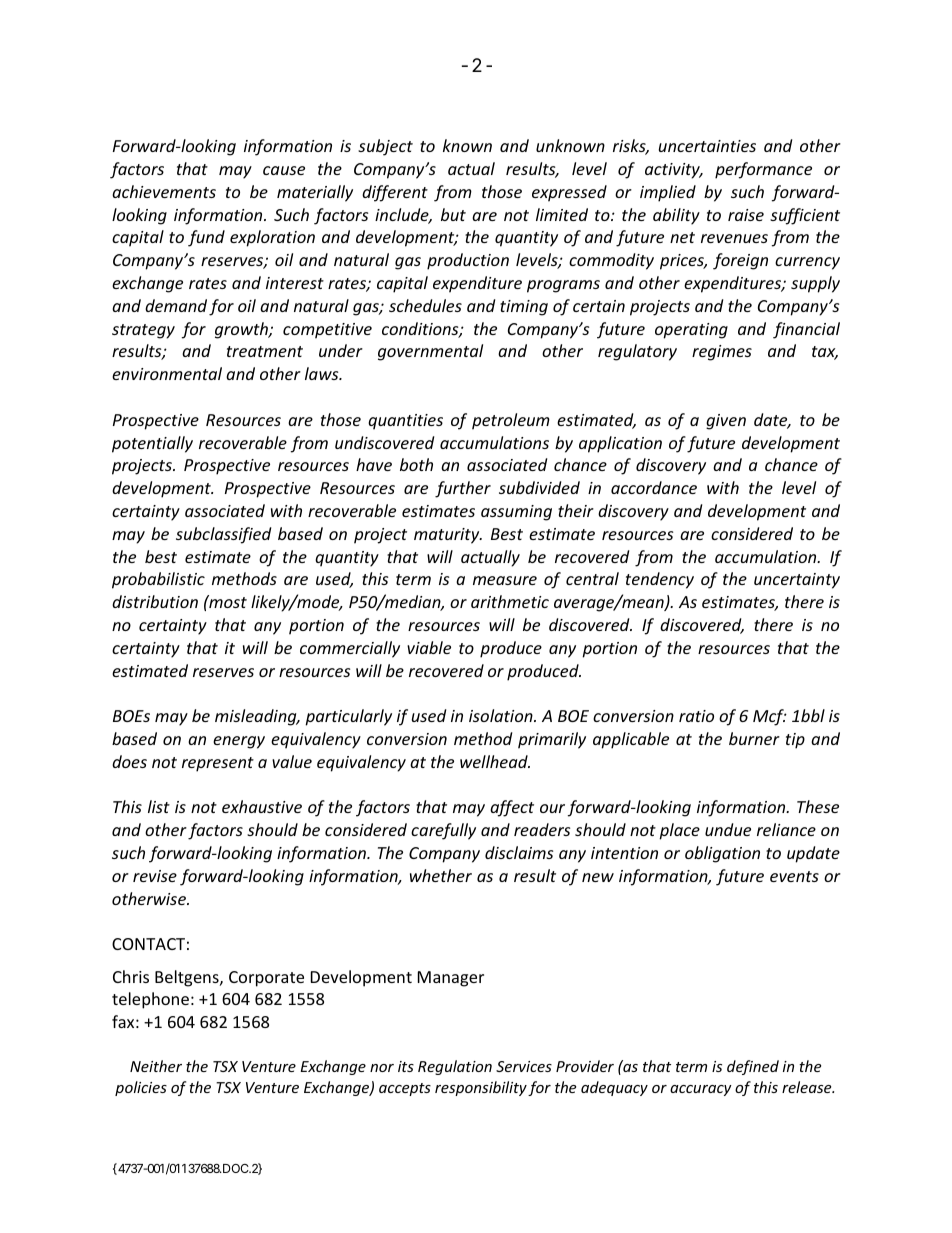  Describe the element at coordinates (167, 373) in the image. I see `environmental` at that location.
